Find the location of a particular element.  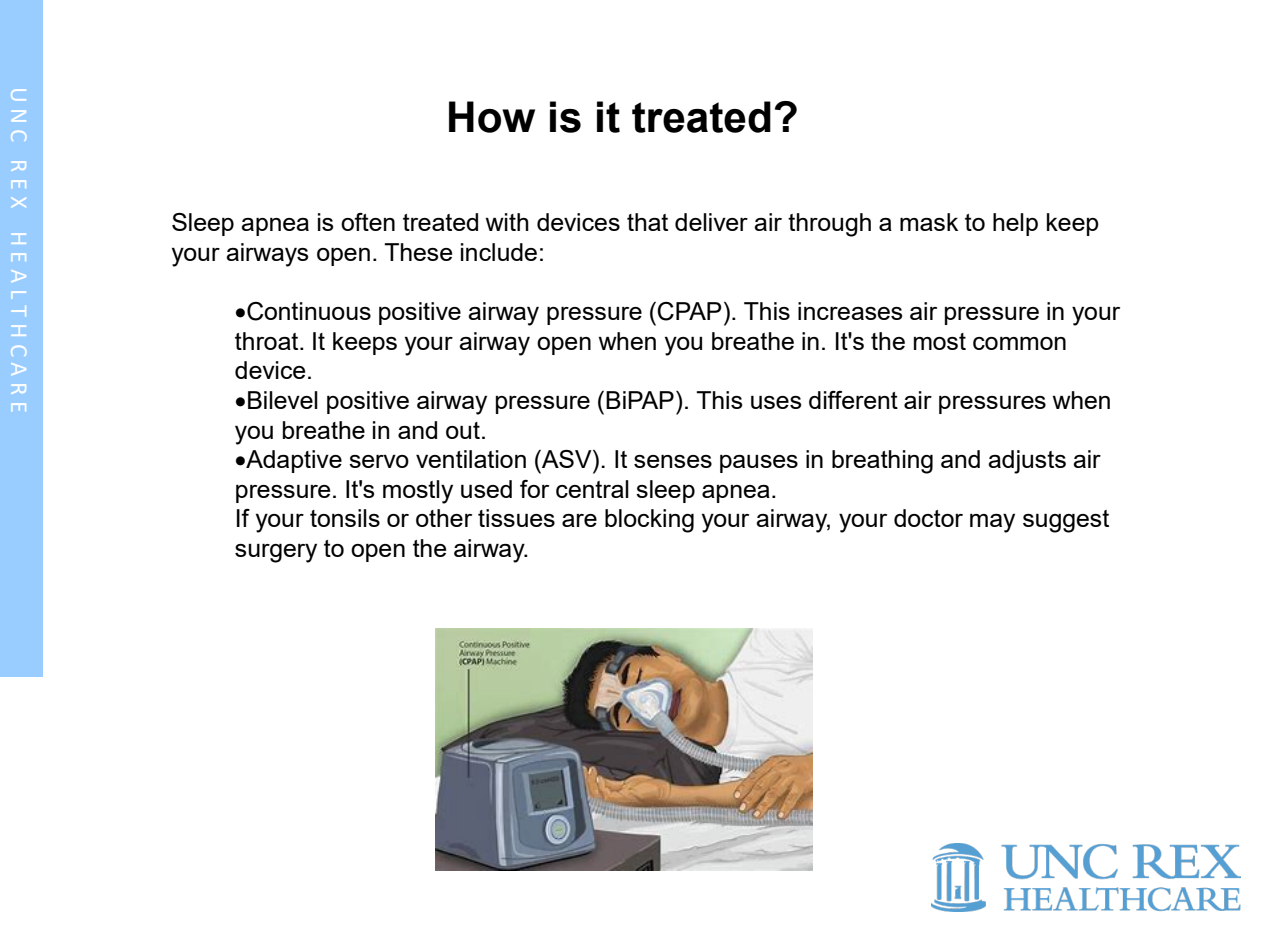

different is located at coordinates (853, 400).
